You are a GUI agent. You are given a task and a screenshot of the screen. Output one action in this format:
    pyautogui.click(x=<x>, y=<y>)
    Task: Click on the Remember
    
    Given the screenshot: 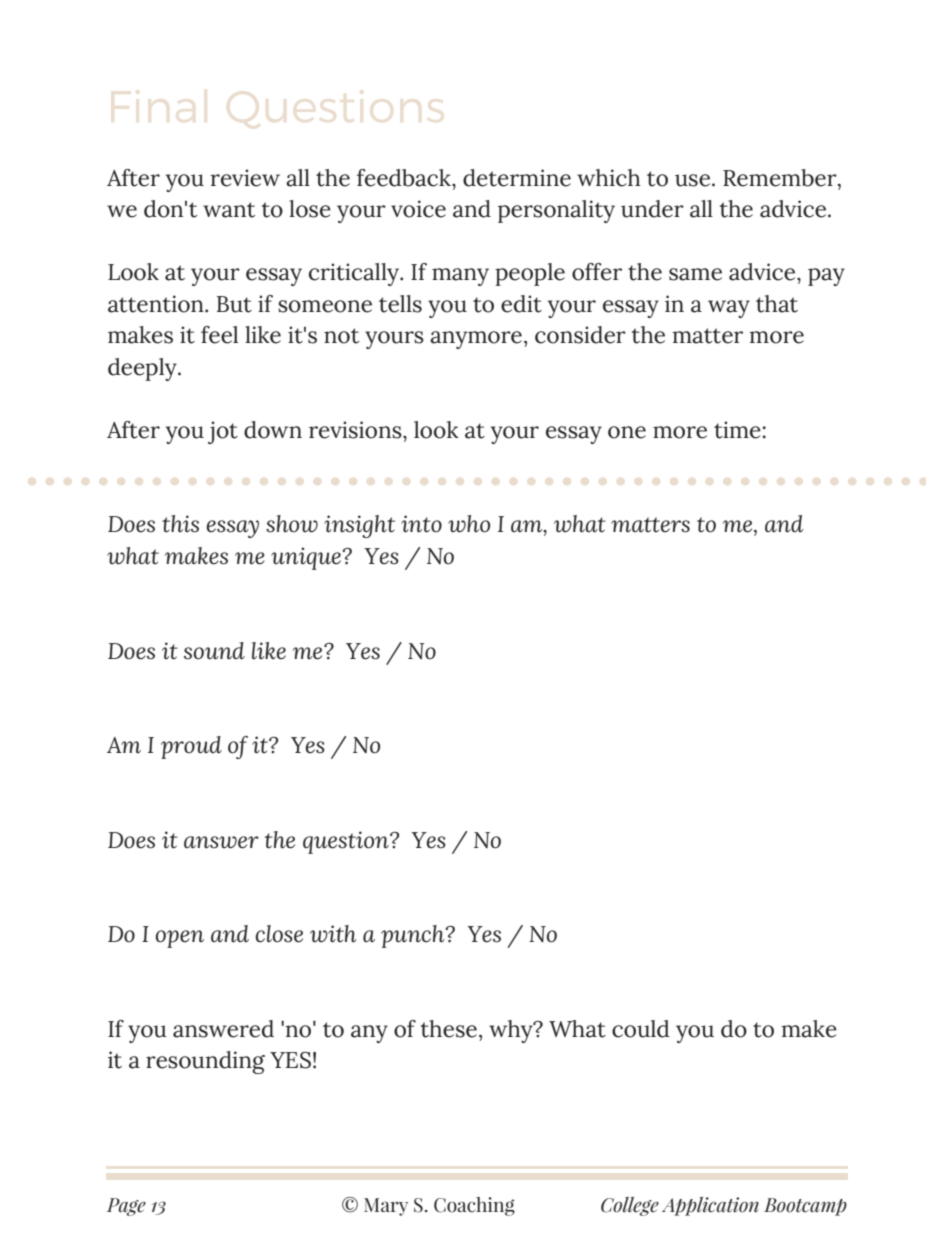 What is the action you would take?
    pyautogui.click(x=781, y=178)
